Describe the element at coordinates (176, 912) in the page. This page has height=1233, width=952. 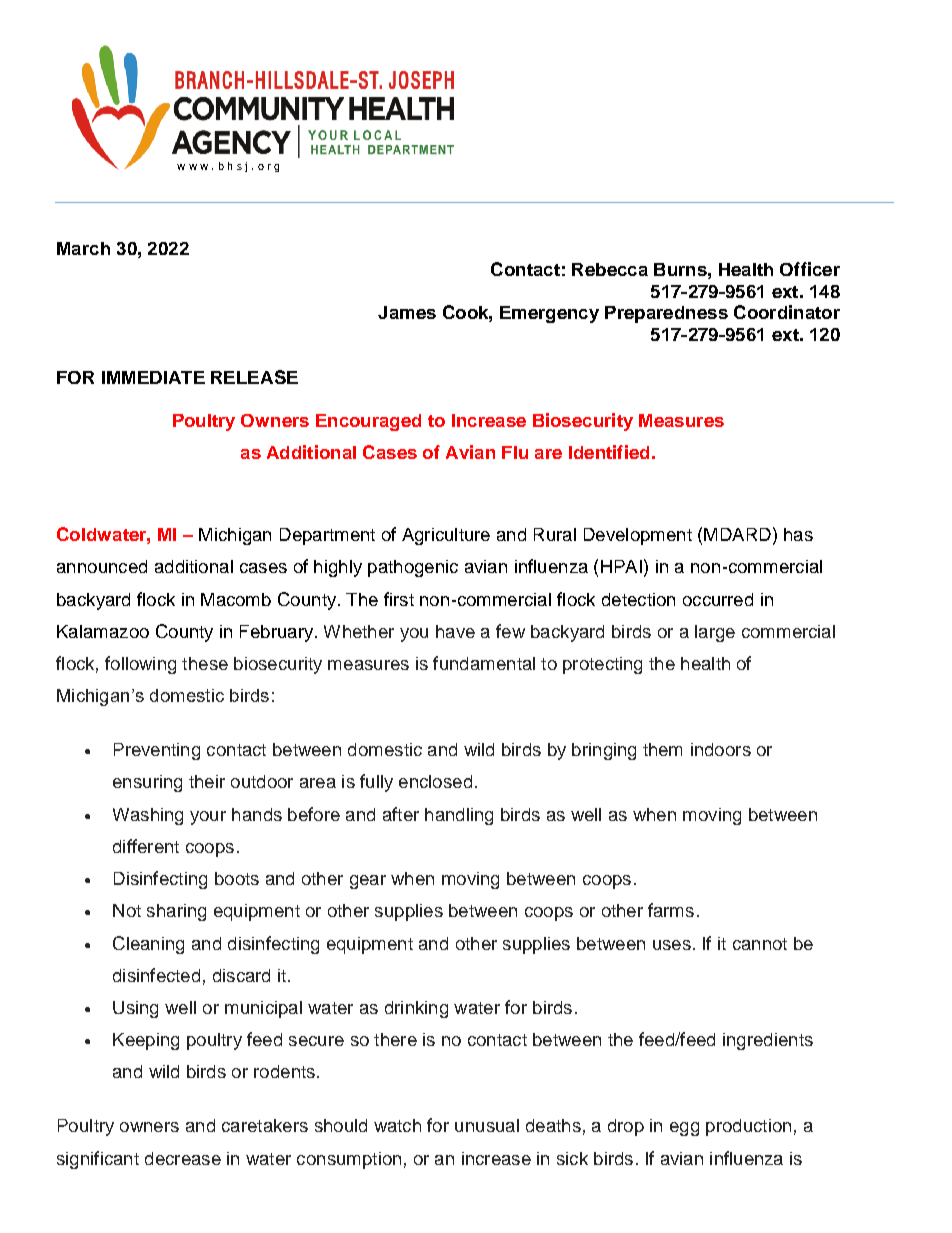
I see `sharing` at that location.
